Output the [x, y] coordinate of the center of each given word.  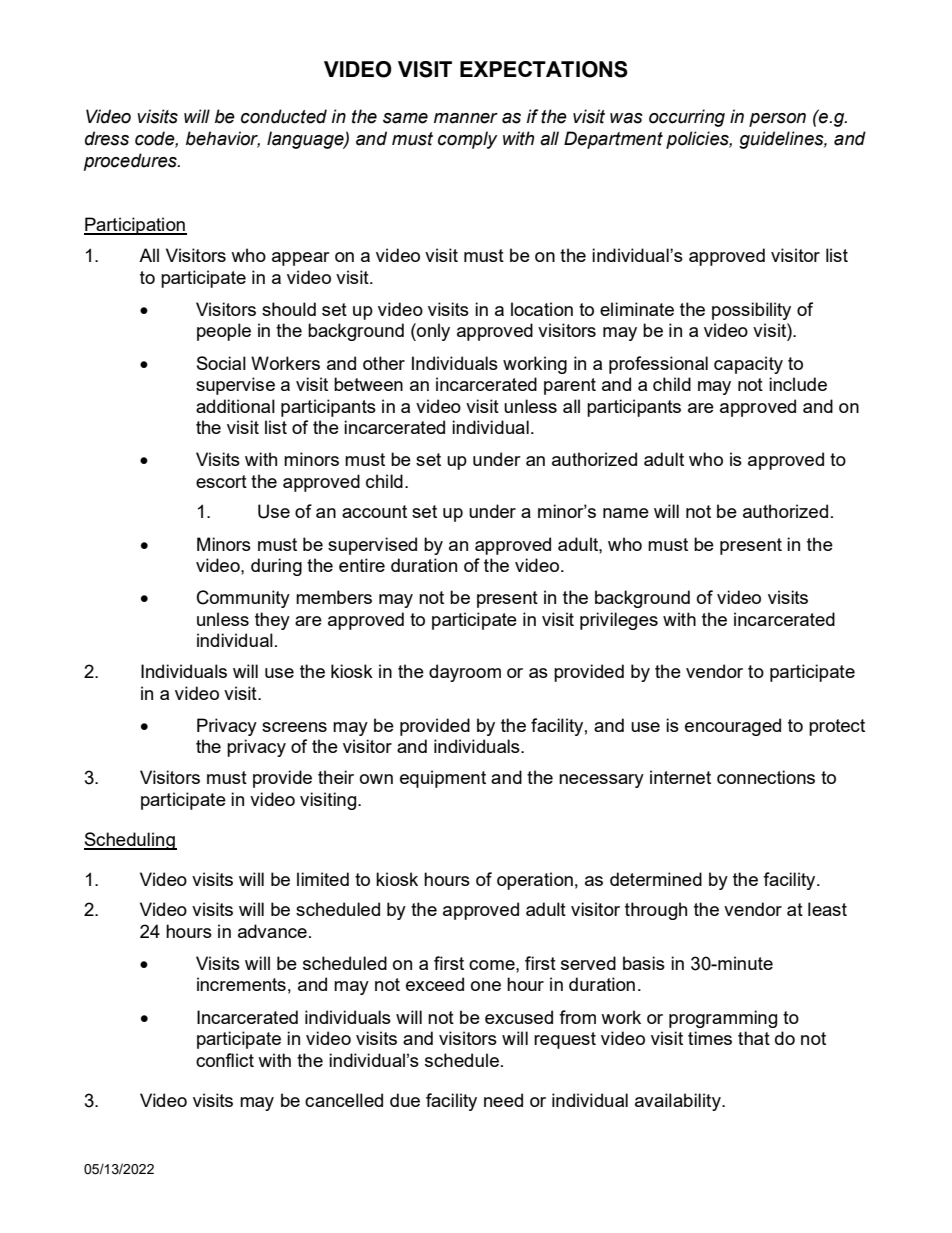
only [432, 332]
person [777, 120]
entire [362, 565]
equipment [443, 779]
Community [243, 599]
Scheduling [130, 841]
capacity [748, 365]
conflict [225, 1060]
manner [466, 118]
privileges [619, 621]
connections [766, 777]
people [224, 332]
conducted [284, 116]
